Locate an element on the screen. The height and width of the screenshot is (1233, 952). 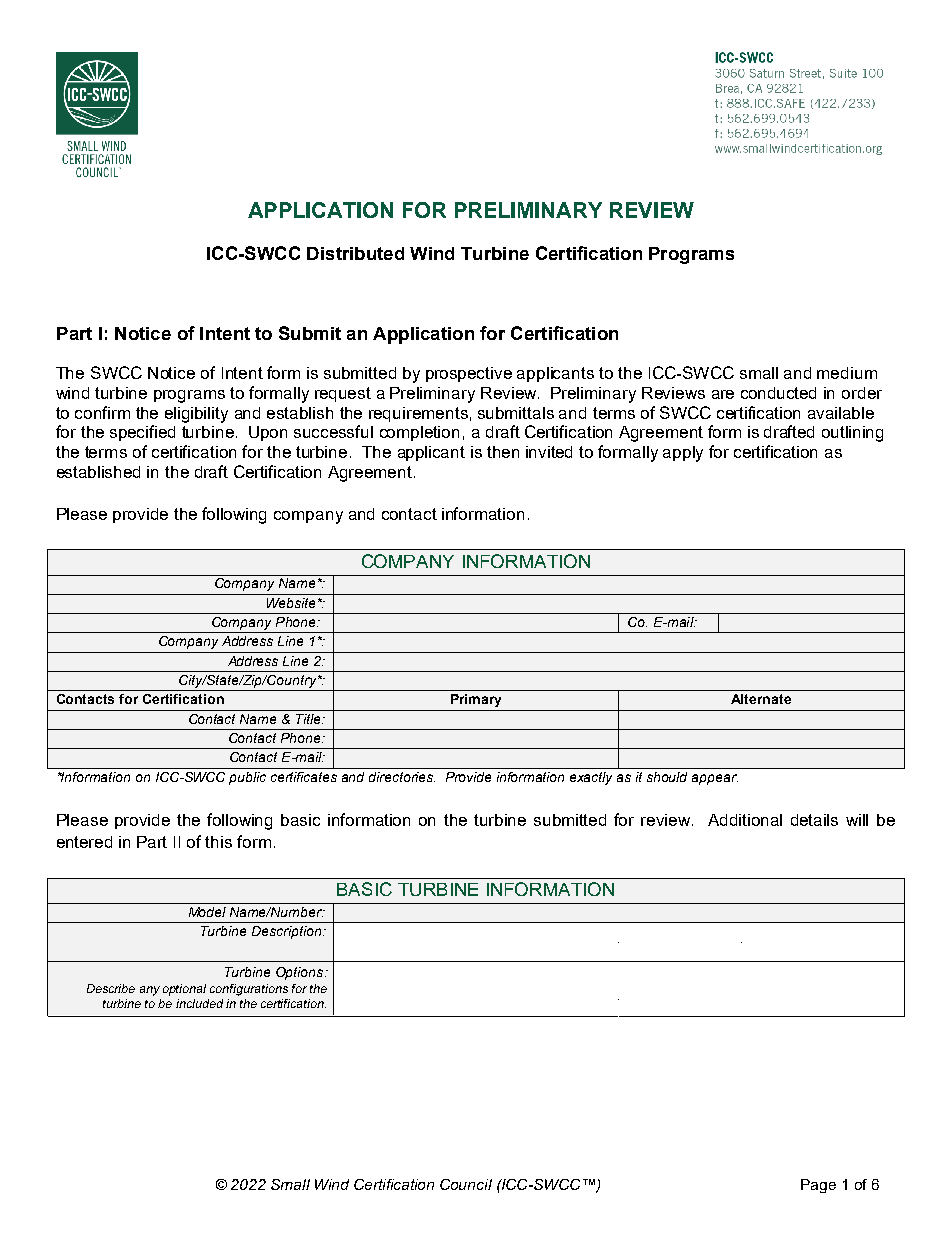
medium is located at coordinates (847, 373).
